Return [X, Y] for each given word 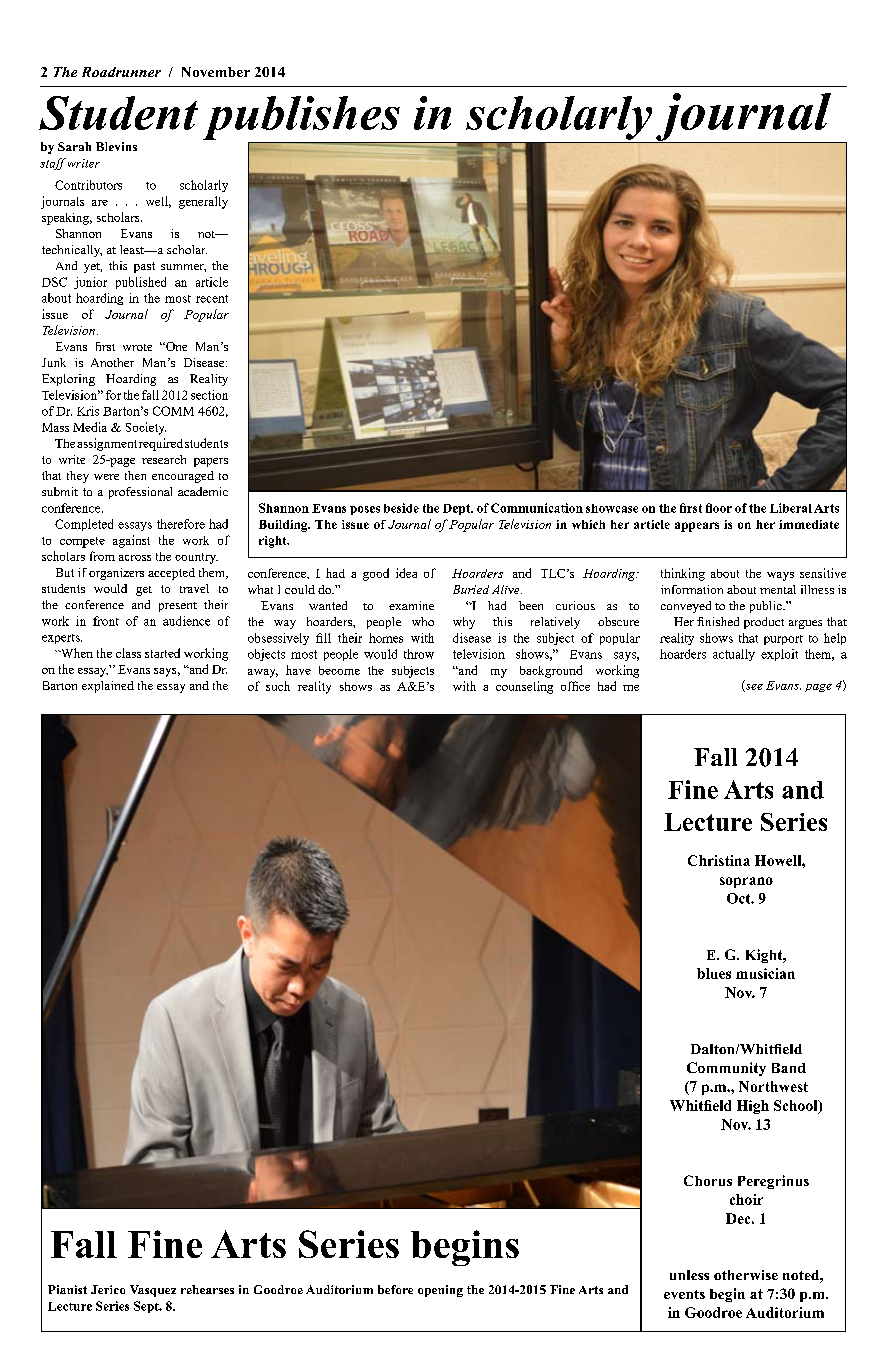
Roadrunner [121, 72]
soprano [746, 882]
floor [719, 508]
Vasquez [153, 1291]
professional [140, 493]
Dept [458, 509]
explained [108, 687]
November [216, 72]
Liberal [791, 508]
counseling [524, 687]
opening [440, 1291]
